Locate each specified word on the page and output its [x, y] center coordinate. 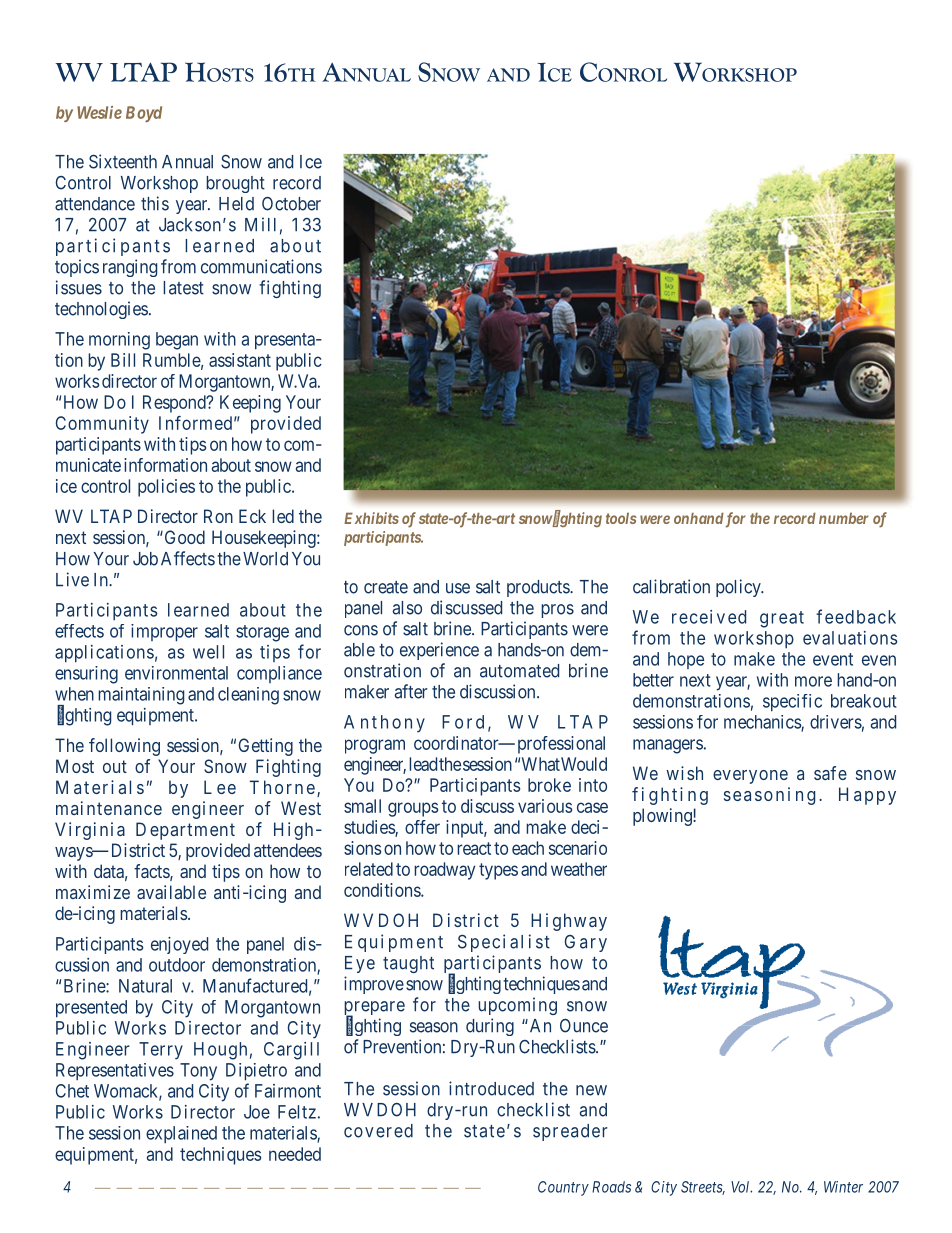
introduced [491, 1088]
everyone [750, 777]
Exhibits [371, 518]
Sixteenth [123, 161]
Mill [260, 224]
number [844, 518]
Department [185, 831]
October [291, 203]
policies [166, 488]
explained [181, 1134]
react [474, 848]
